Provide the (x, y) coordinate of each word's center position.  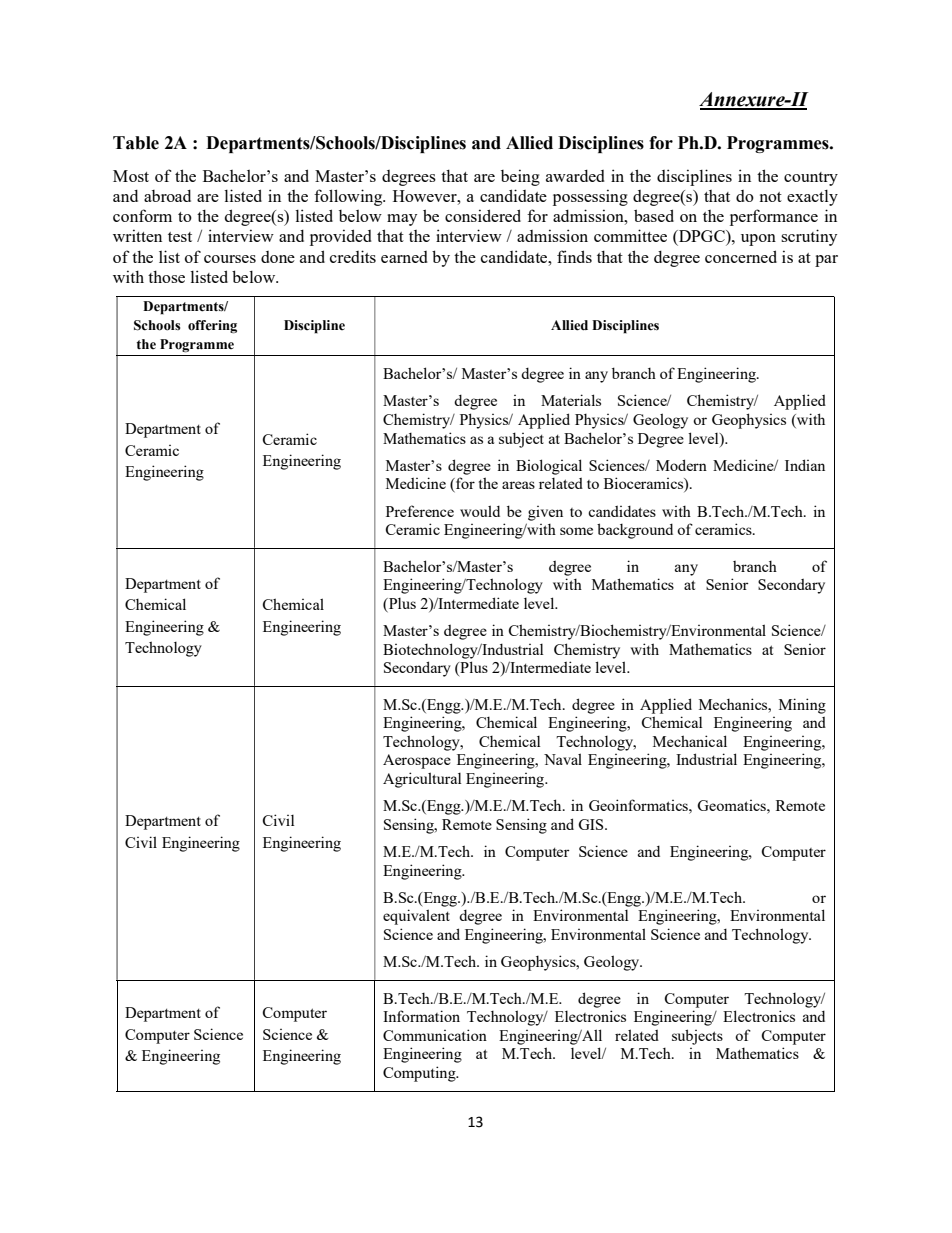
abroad (167, 196)
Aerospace (417, 761)
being (520, 177)
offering (212, 327)
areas (518, 485)
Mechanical (690, 741)
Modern (681, 465)
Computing (420, 1074)
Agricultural (422, 780)
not (771, 197)
